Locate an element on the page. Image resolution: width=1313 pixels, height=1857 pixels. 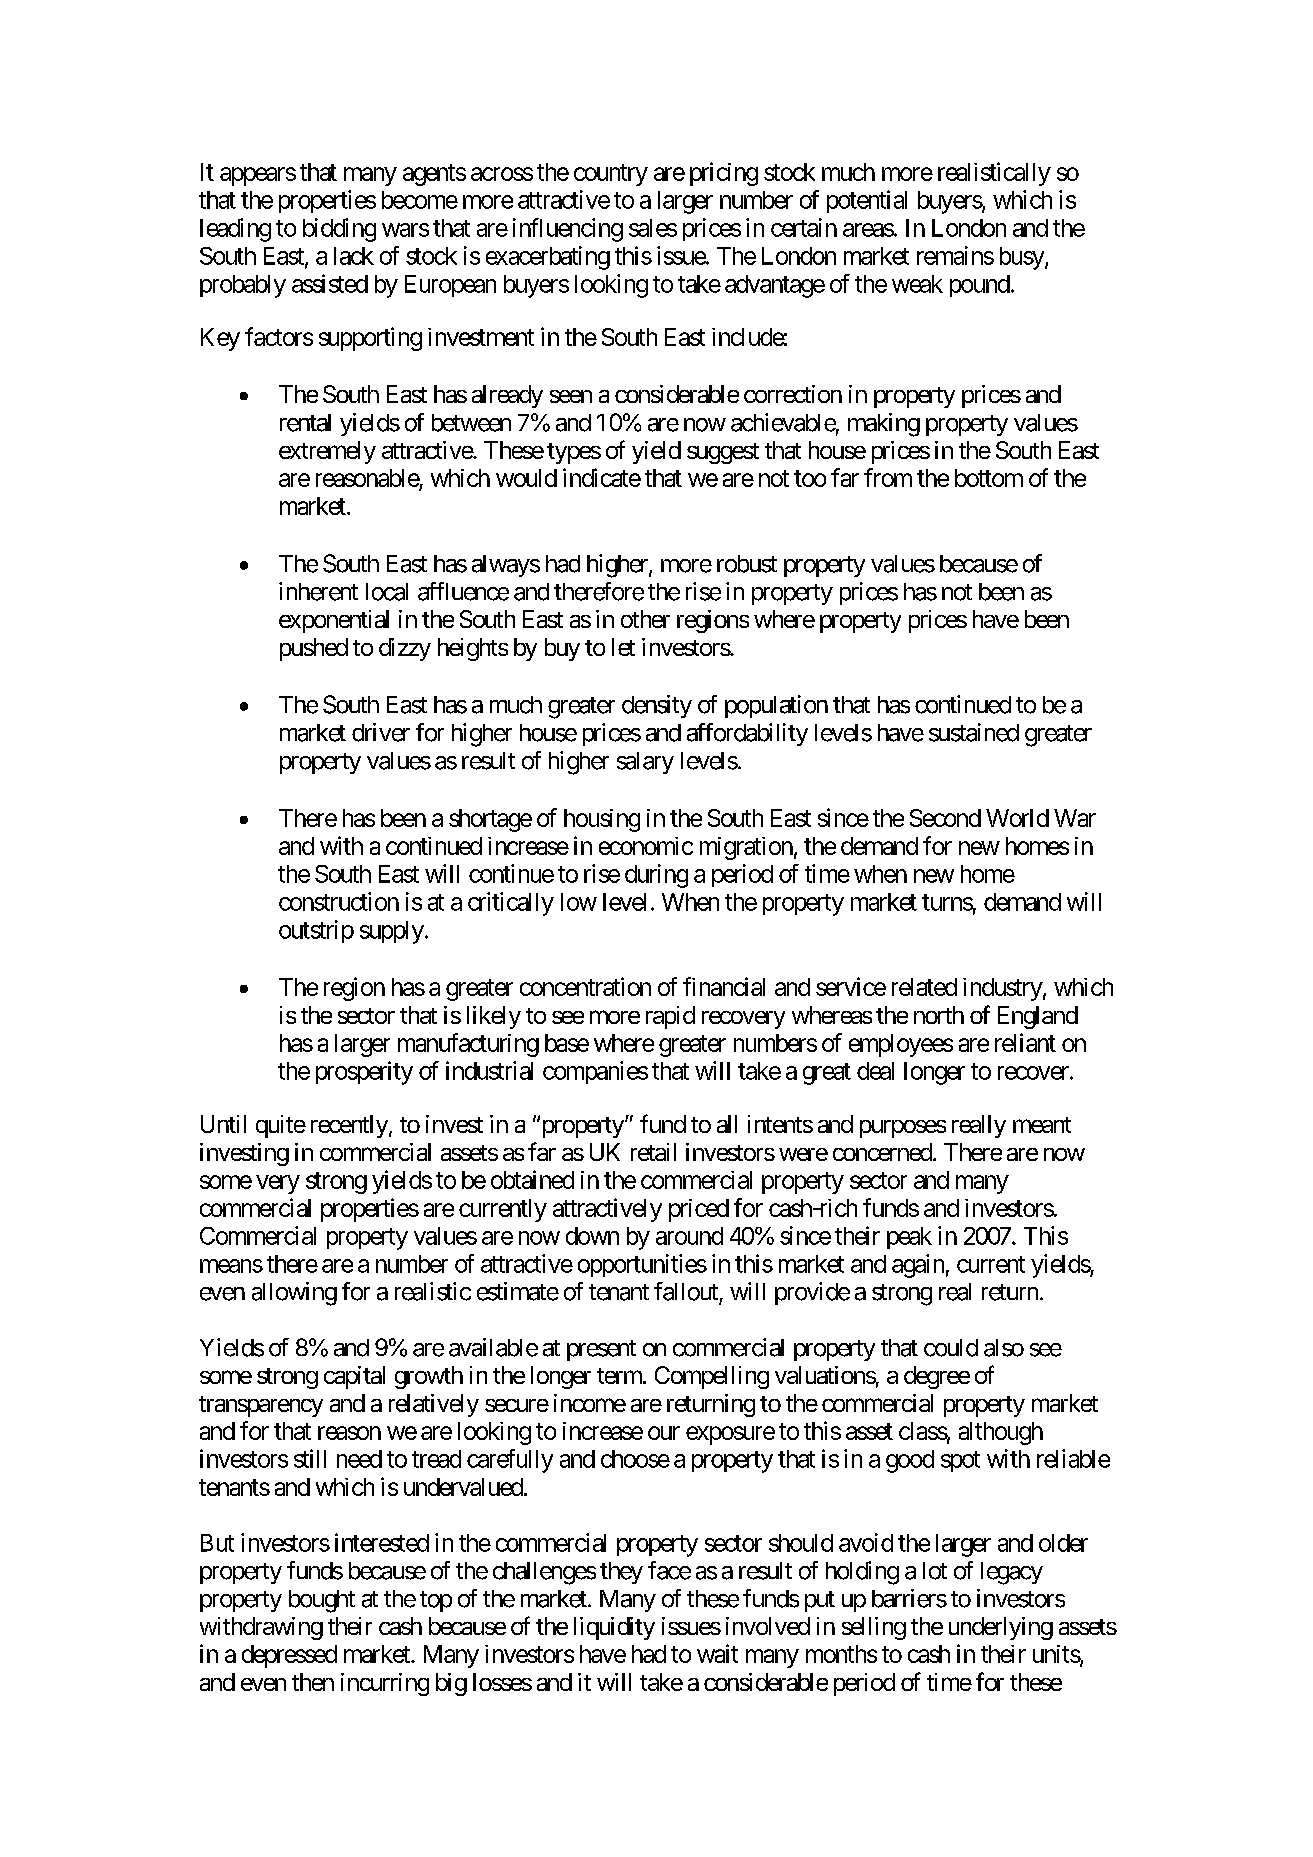
busy is located at coordinates (1023, 258).
